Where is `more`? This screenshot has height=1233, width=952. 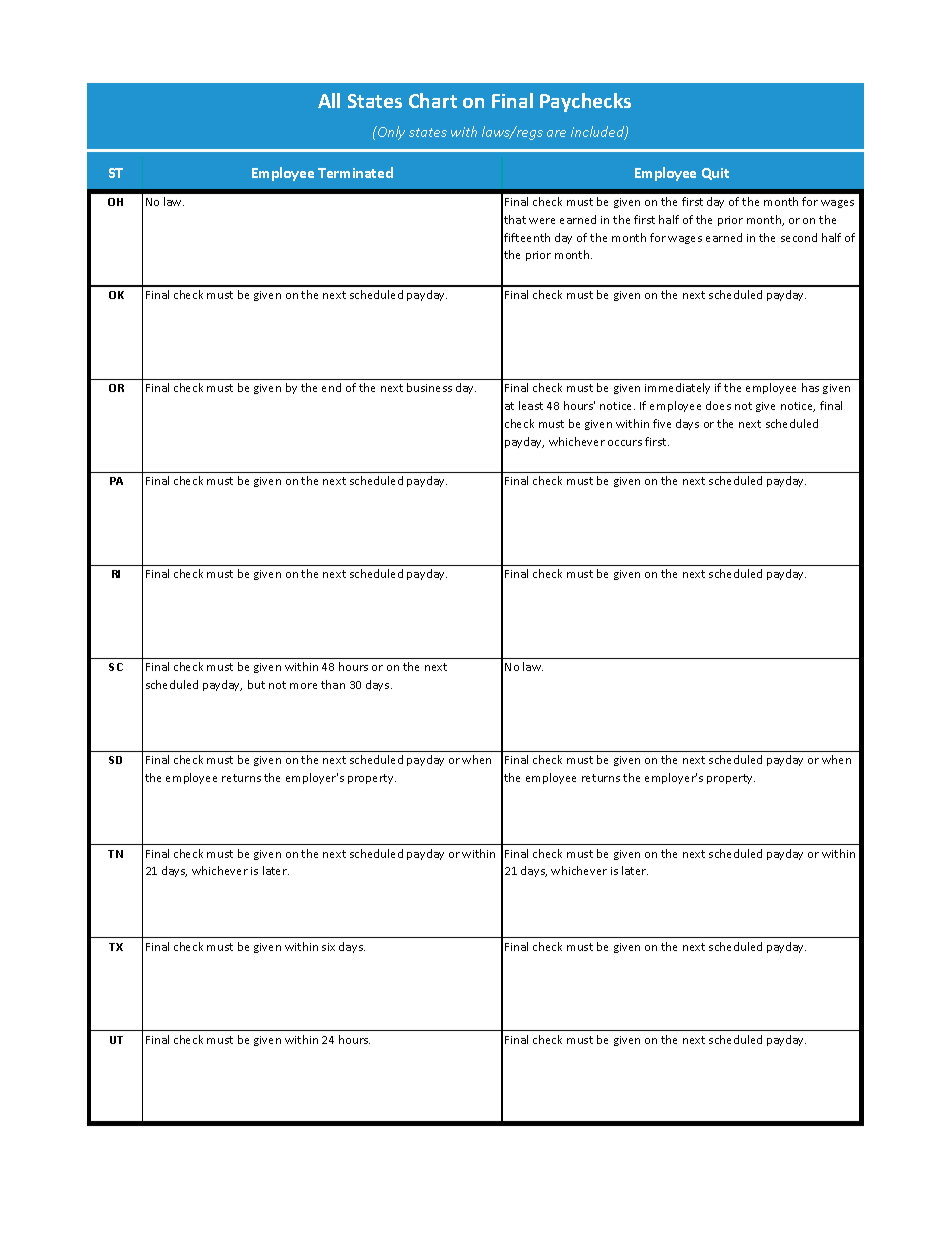
more is located at coordinates (303, 686).
